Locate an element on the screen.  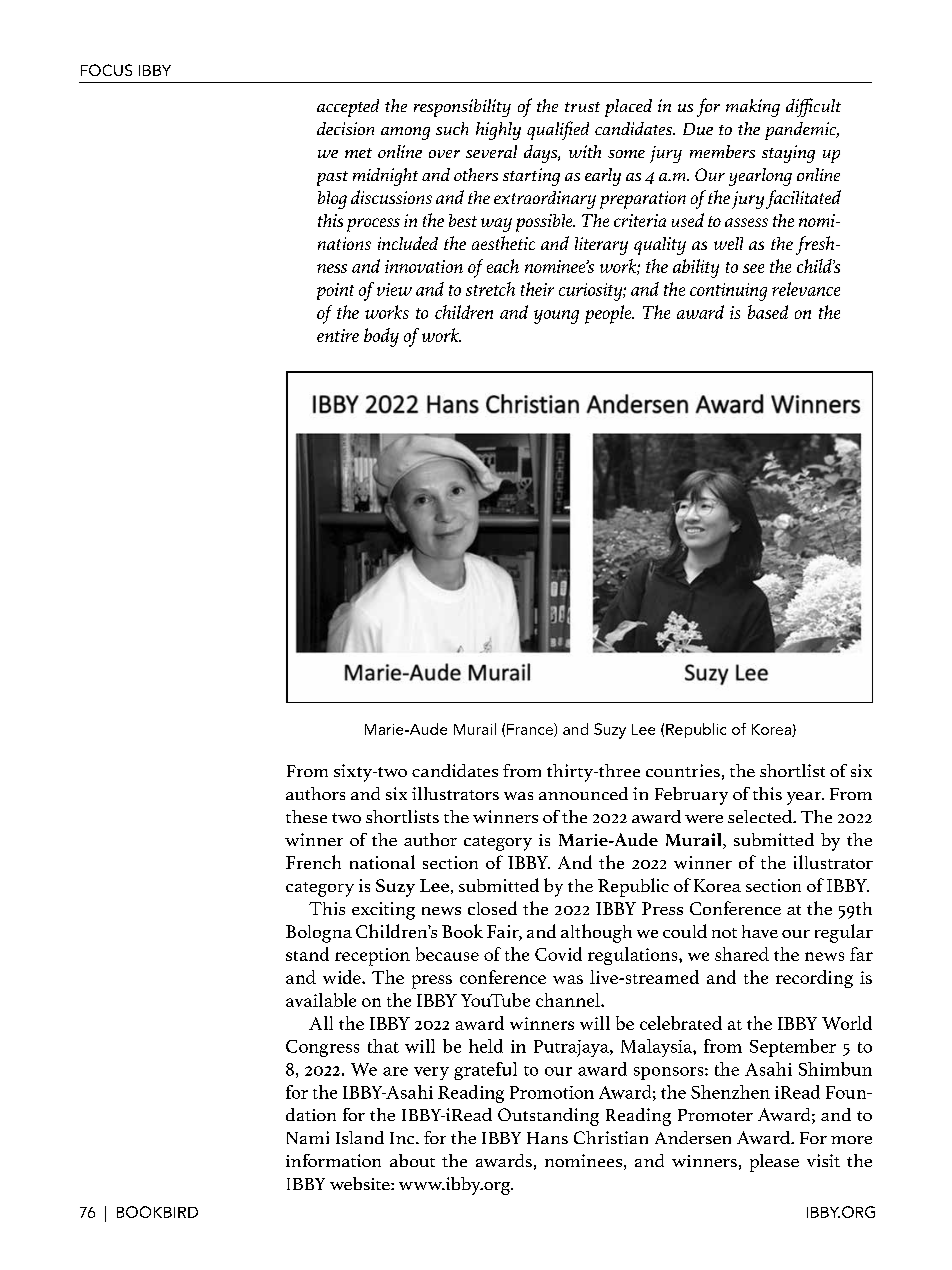
responsibility is located at coordinates (462, 108).
